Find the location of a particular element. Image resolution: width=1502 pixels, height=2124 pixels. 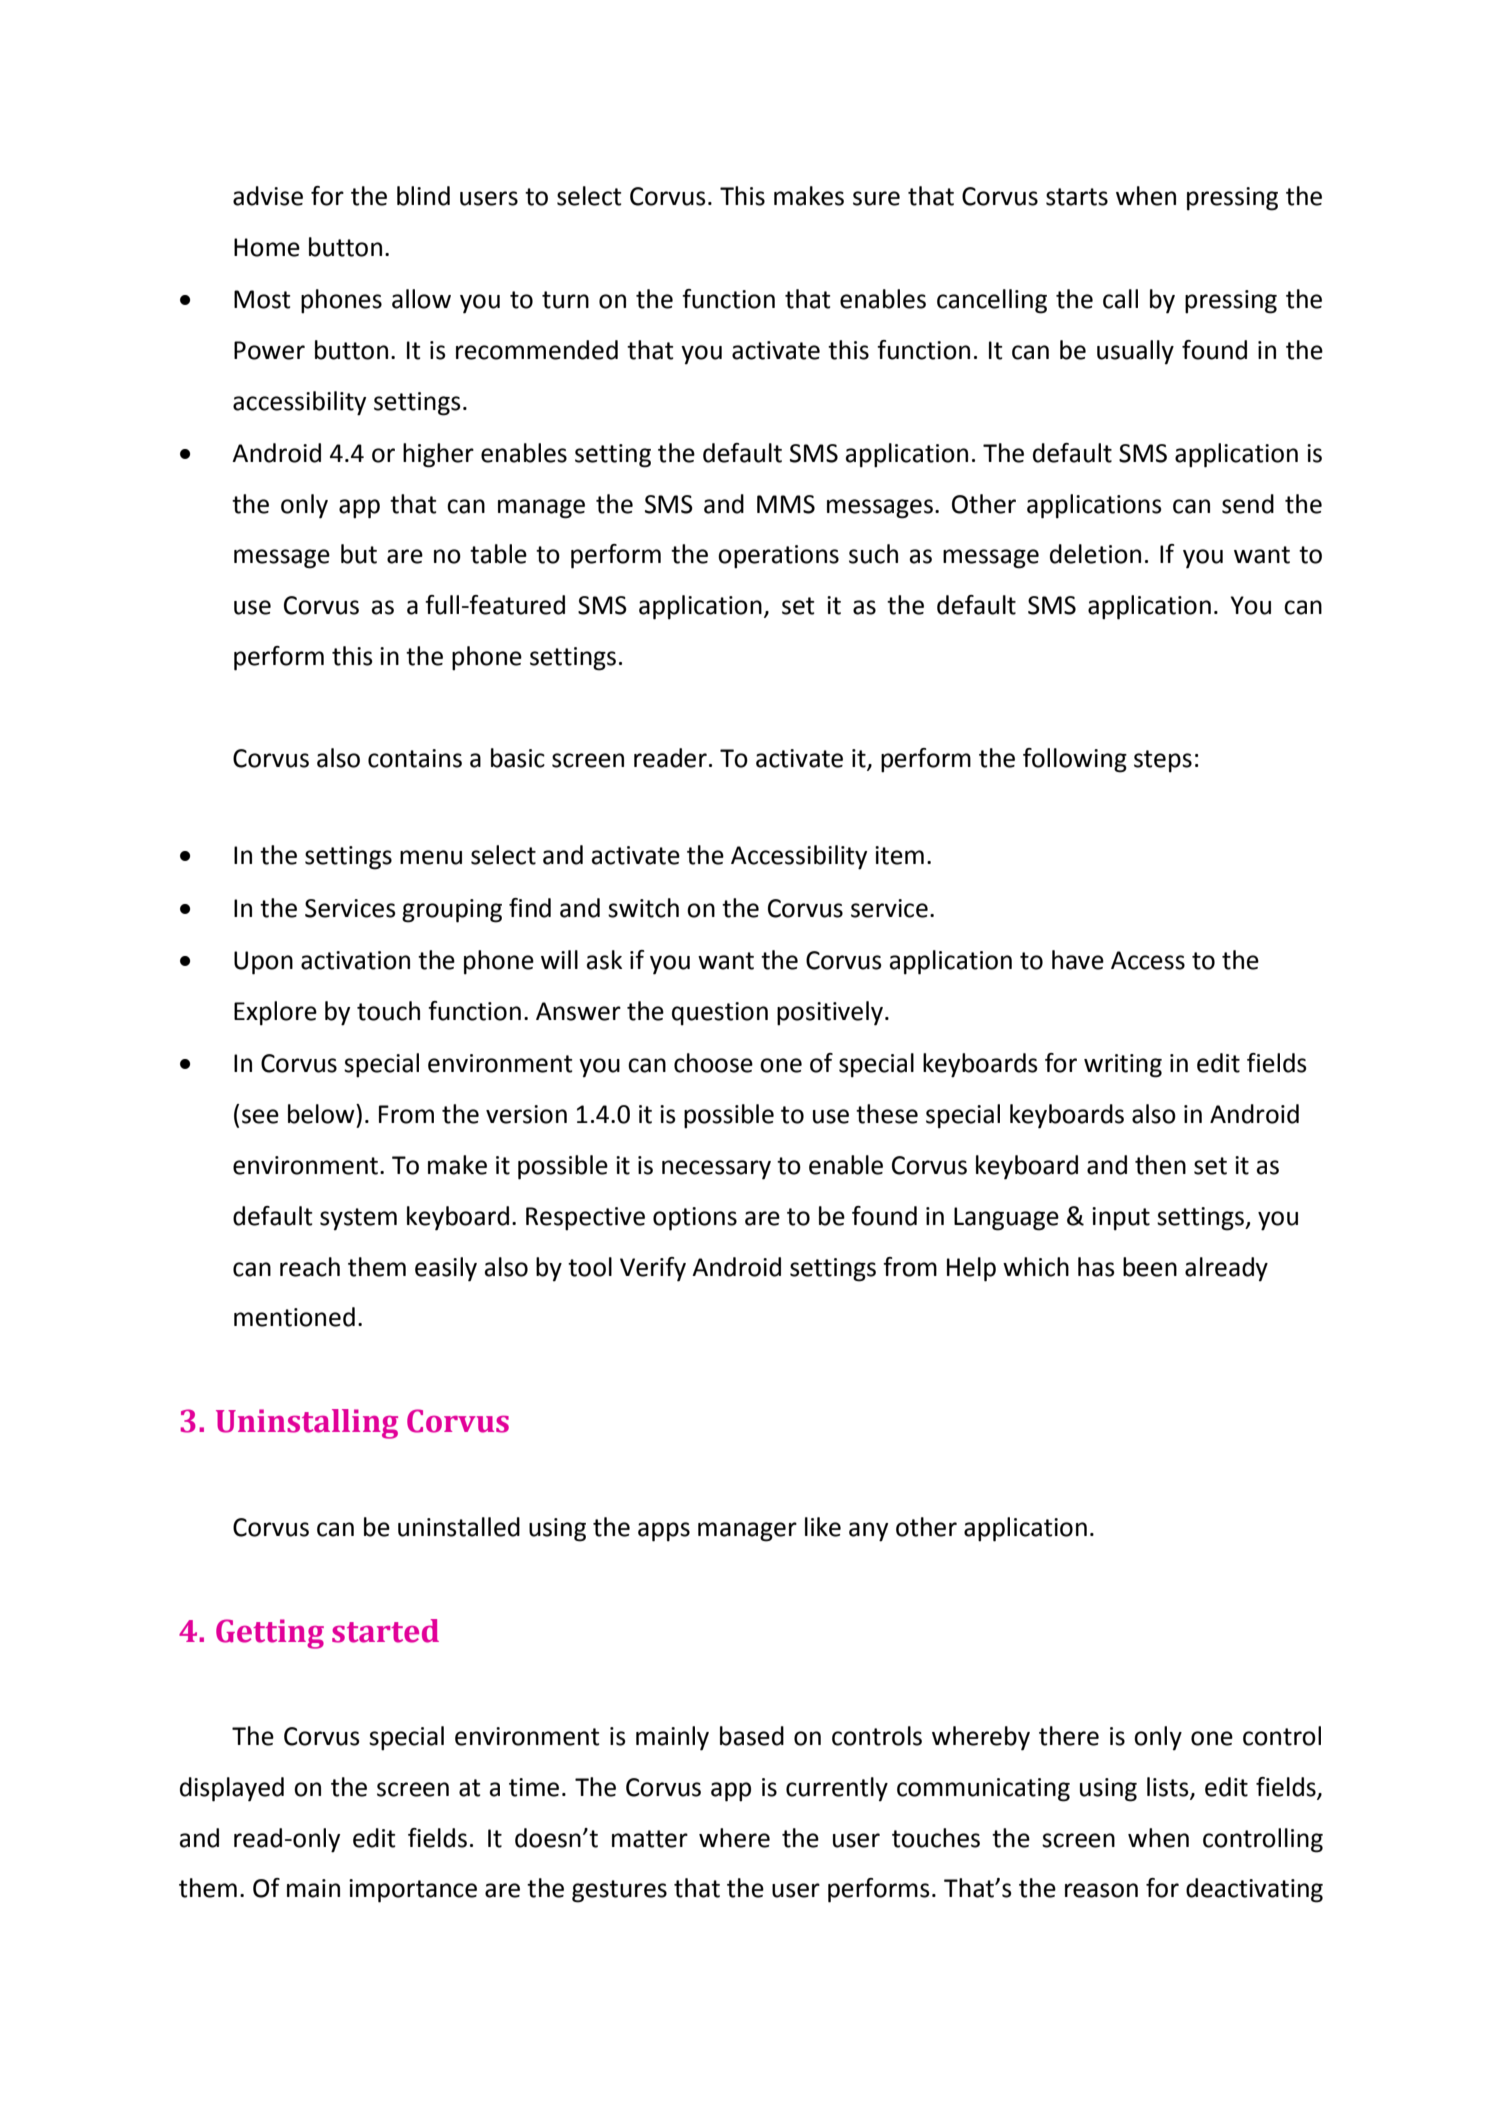

reason is located at coordinates (1101, 1890).
